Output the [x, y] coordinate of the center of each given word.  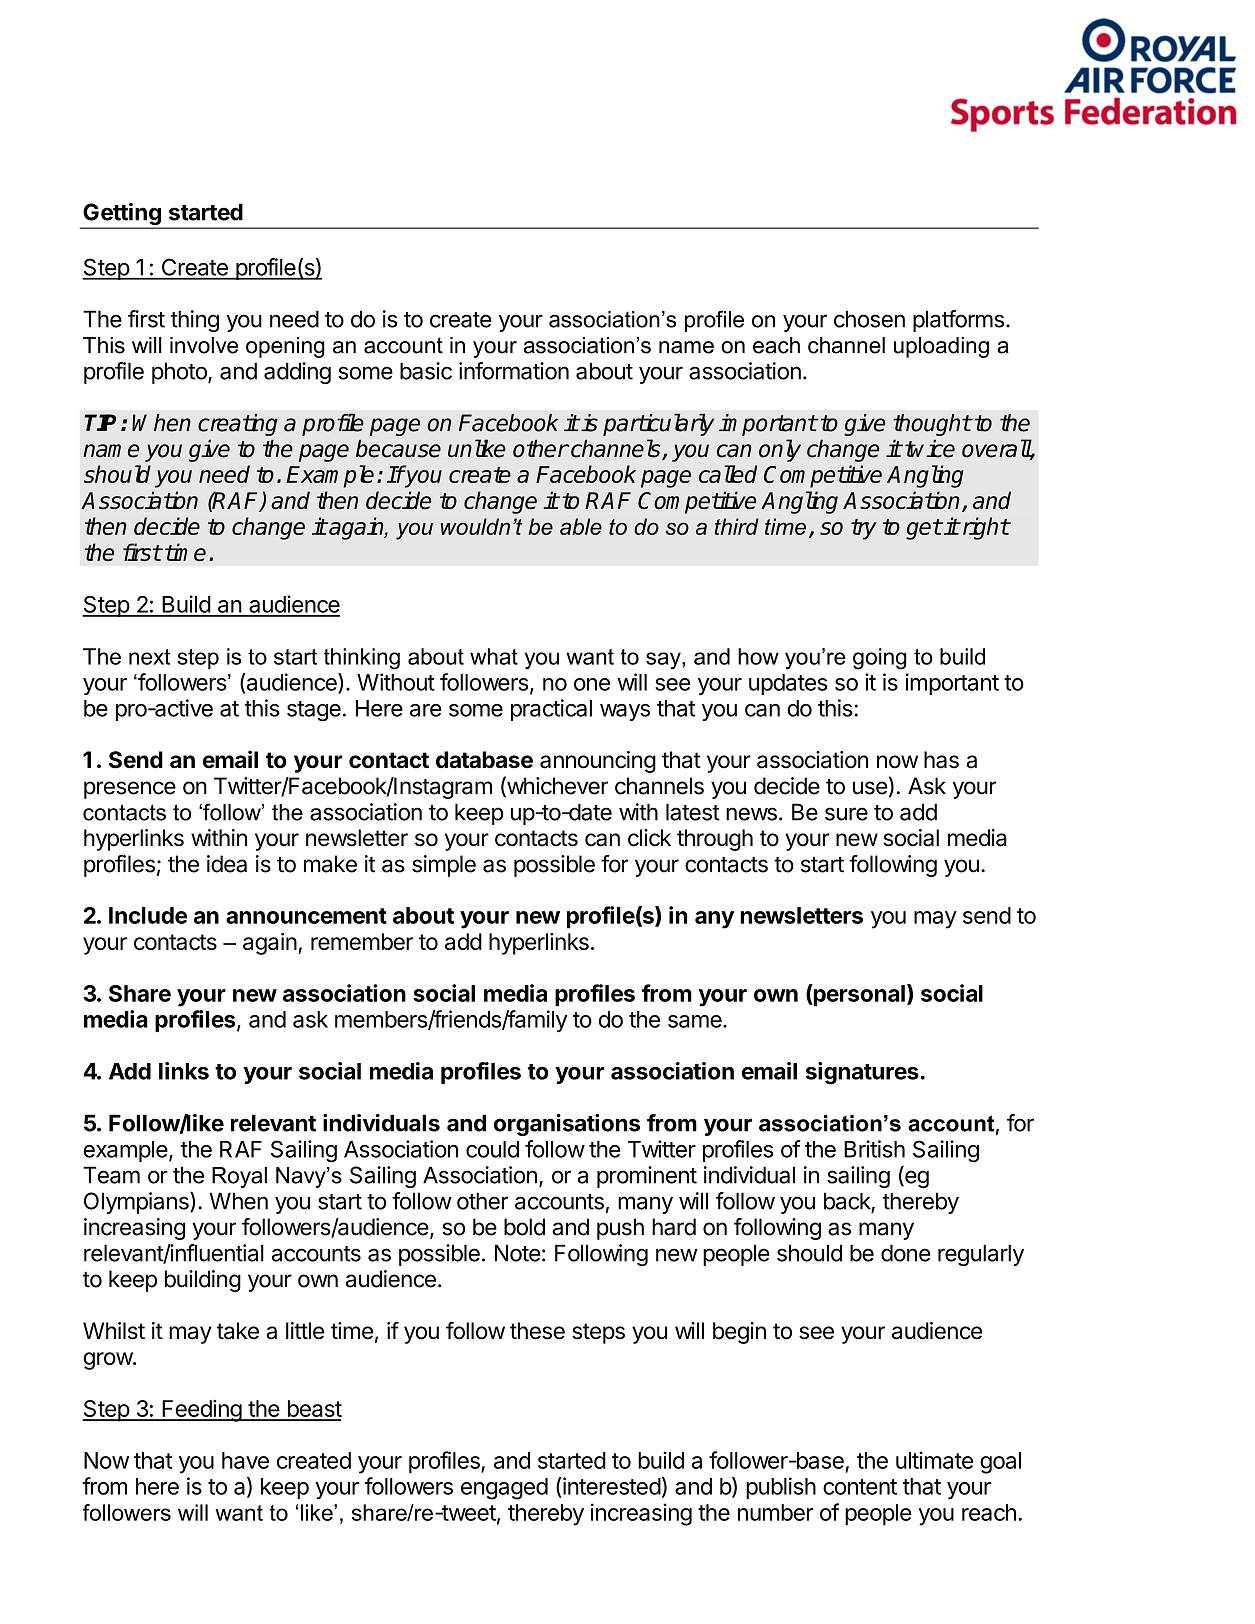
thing [195, 321]
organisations [567, 1125]
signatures [863, 1073]
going [880, 659]
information [514, 371]
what [494, 656]
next [149, 657]
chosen [869, 319]
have [245, 1460]
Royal [239, 1177]
